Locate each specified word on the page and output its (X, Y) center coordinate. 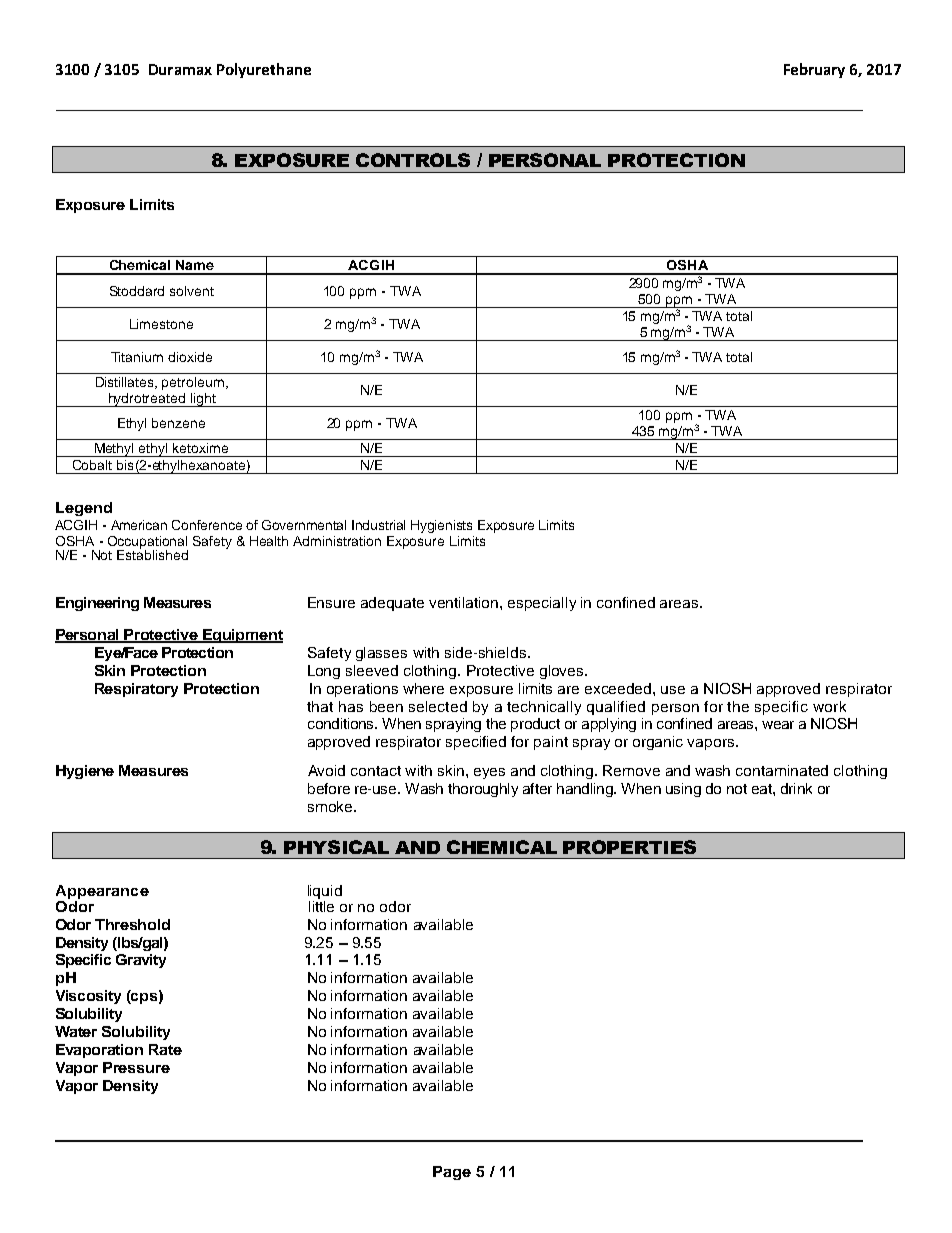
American (139, 525)
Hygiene (85, 772)
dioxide (190, 357)
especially (542, 604)
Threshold (132, 924)
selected (438, 706)
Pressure (136, 1067)
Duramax (180, 69)
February (814, 70)
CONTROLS (413, 160)
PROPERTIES (629, 847)
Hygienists (441, 526)
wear (778, 725)
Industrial (378, 525)
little (321, 905)
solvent (192, 291)
